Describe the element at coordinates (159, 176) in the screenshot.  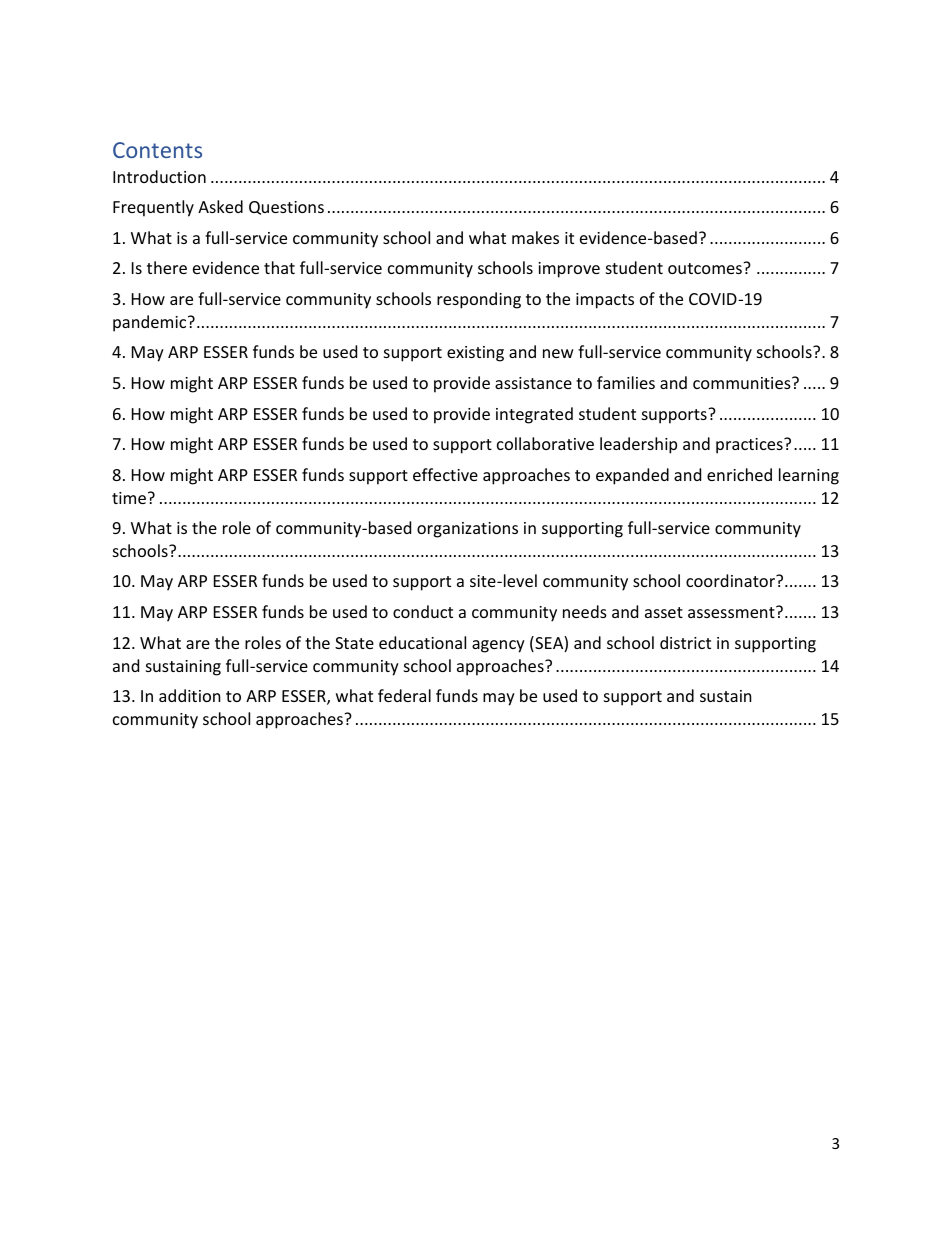
I see `Introduction` at that location.
